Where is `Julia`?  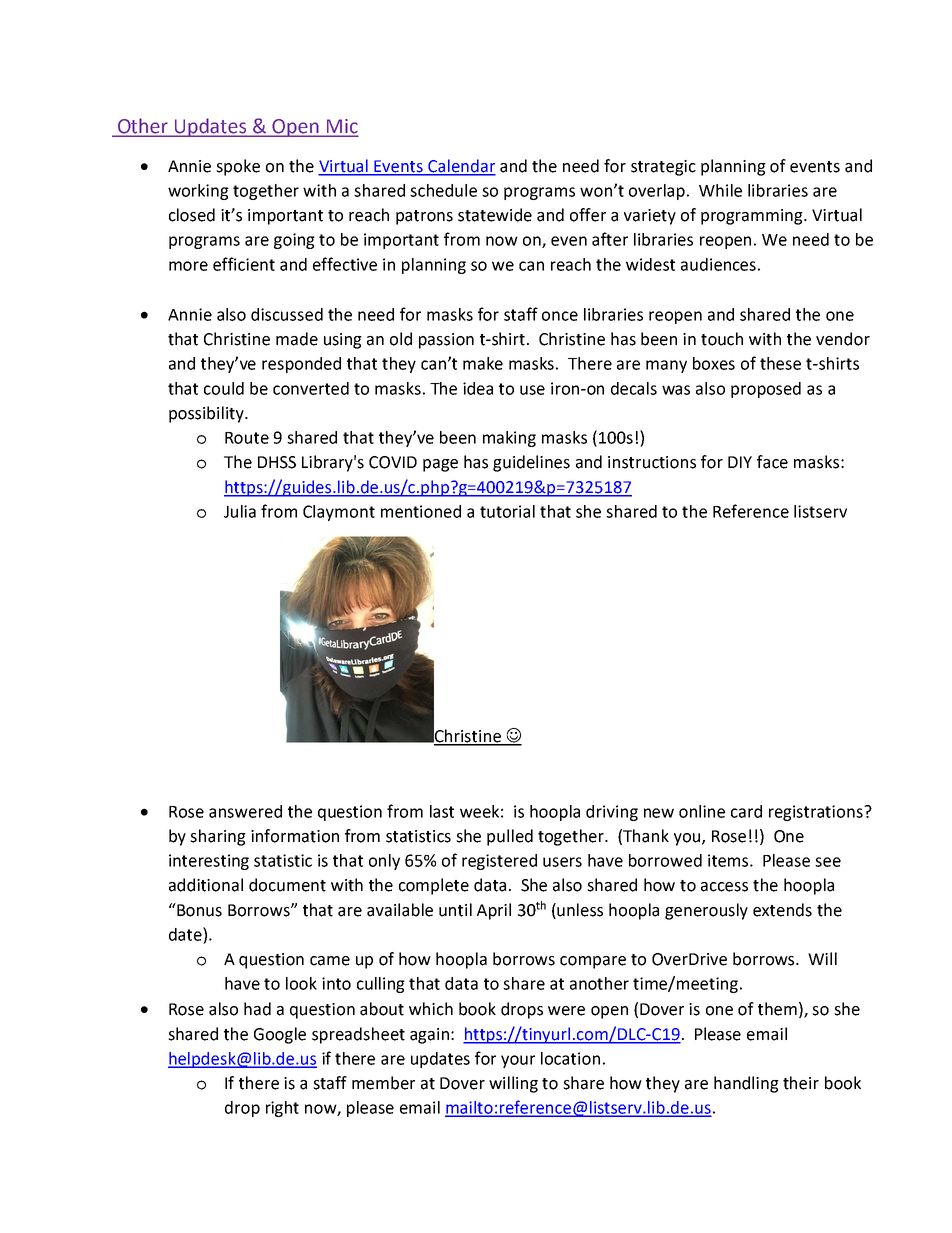
Julia is located at coordinates (240, 511).
